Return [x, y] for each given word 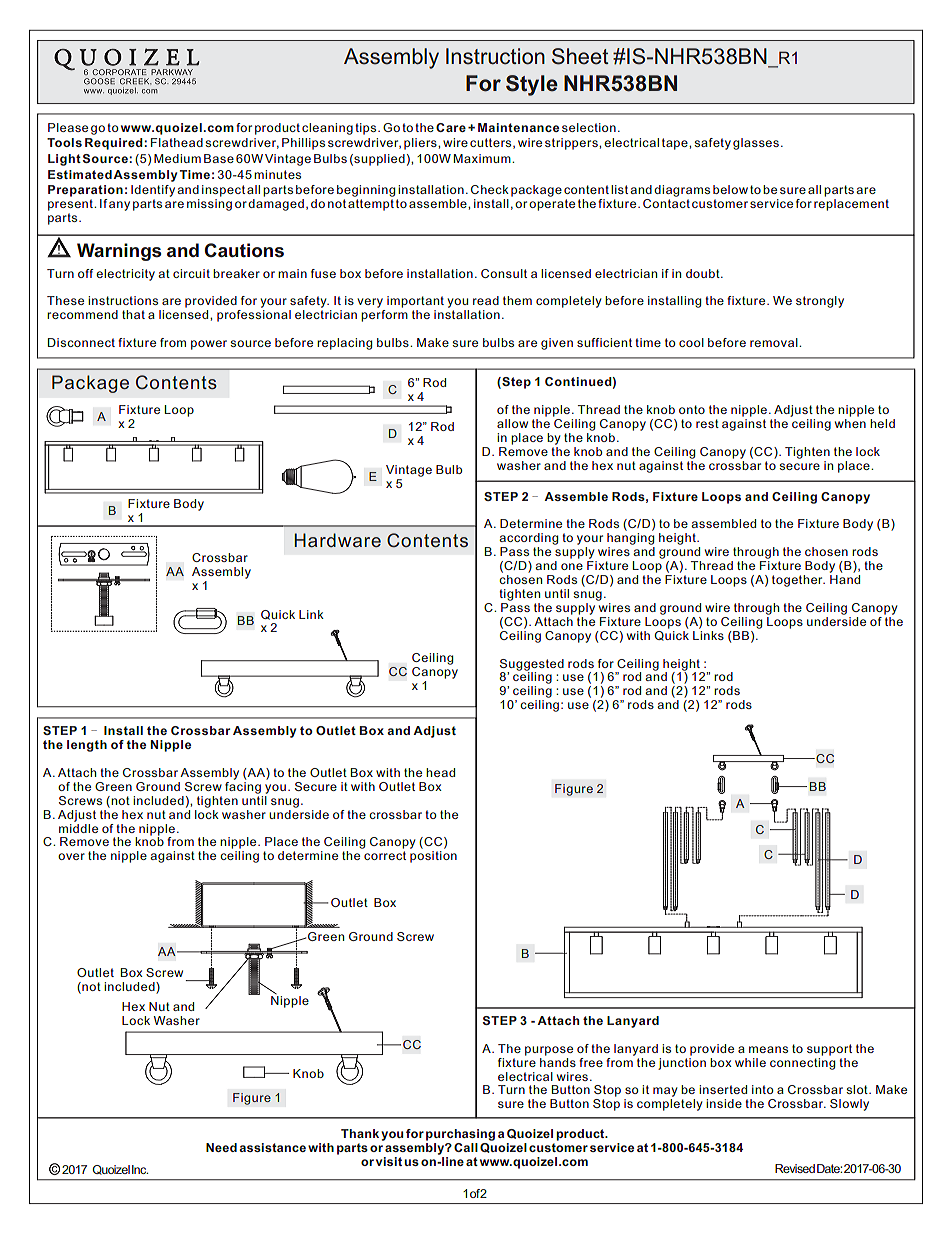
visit [389, 1161]
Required [115, 144]
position [433, 857]
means [768, 1049]
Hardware [337, 540]
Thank [361, 1133]
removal [775, 342]
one [572, 566]
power [209, 345]
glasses [756, 144]
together [798, 581]
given [557, 344]
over [71, 856]
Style [532, 85]
